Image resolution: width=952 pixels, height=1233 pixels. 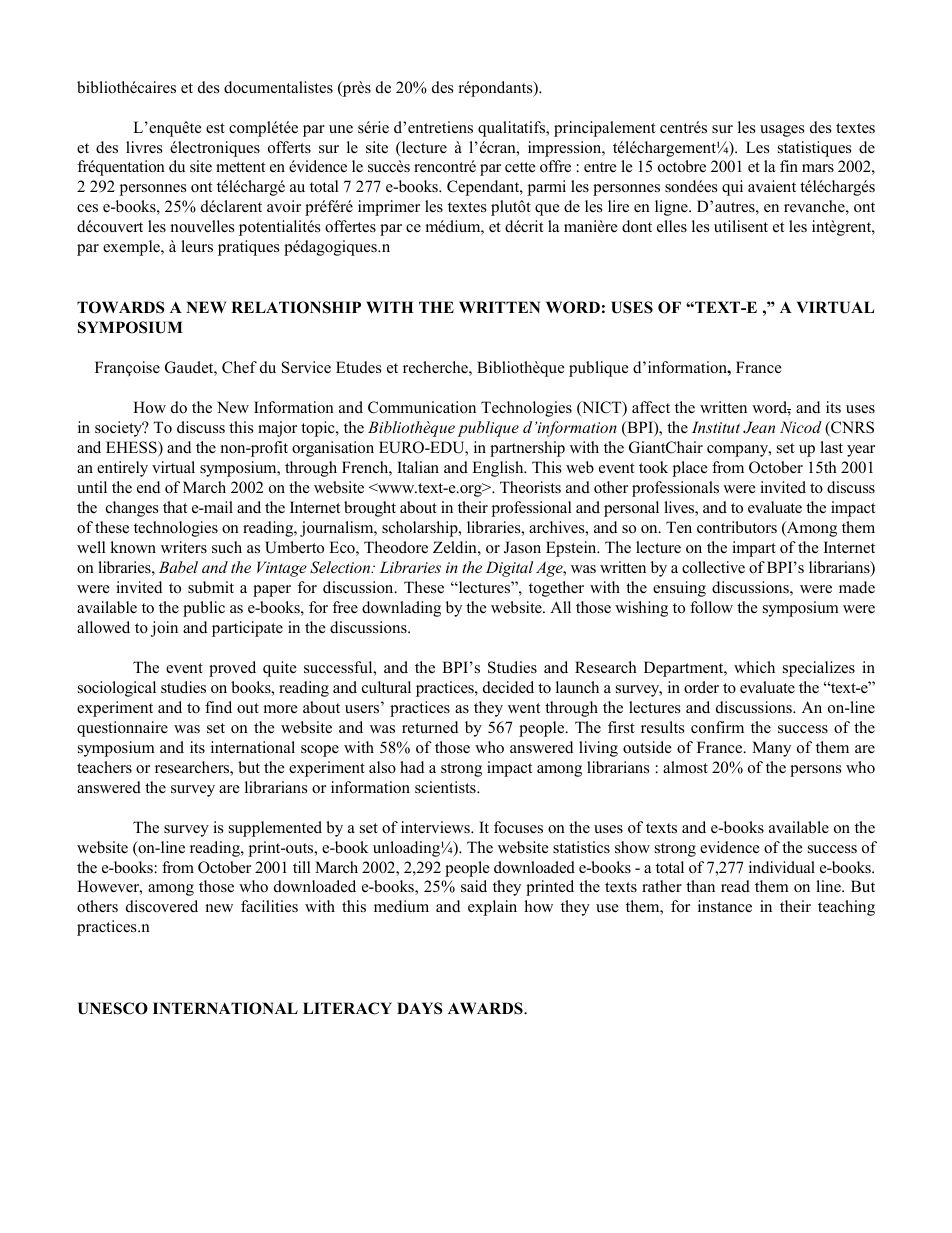 What do you see at coordinates (178, 567) in the document?
I see `Babel` at bounding box center [178, 567].
